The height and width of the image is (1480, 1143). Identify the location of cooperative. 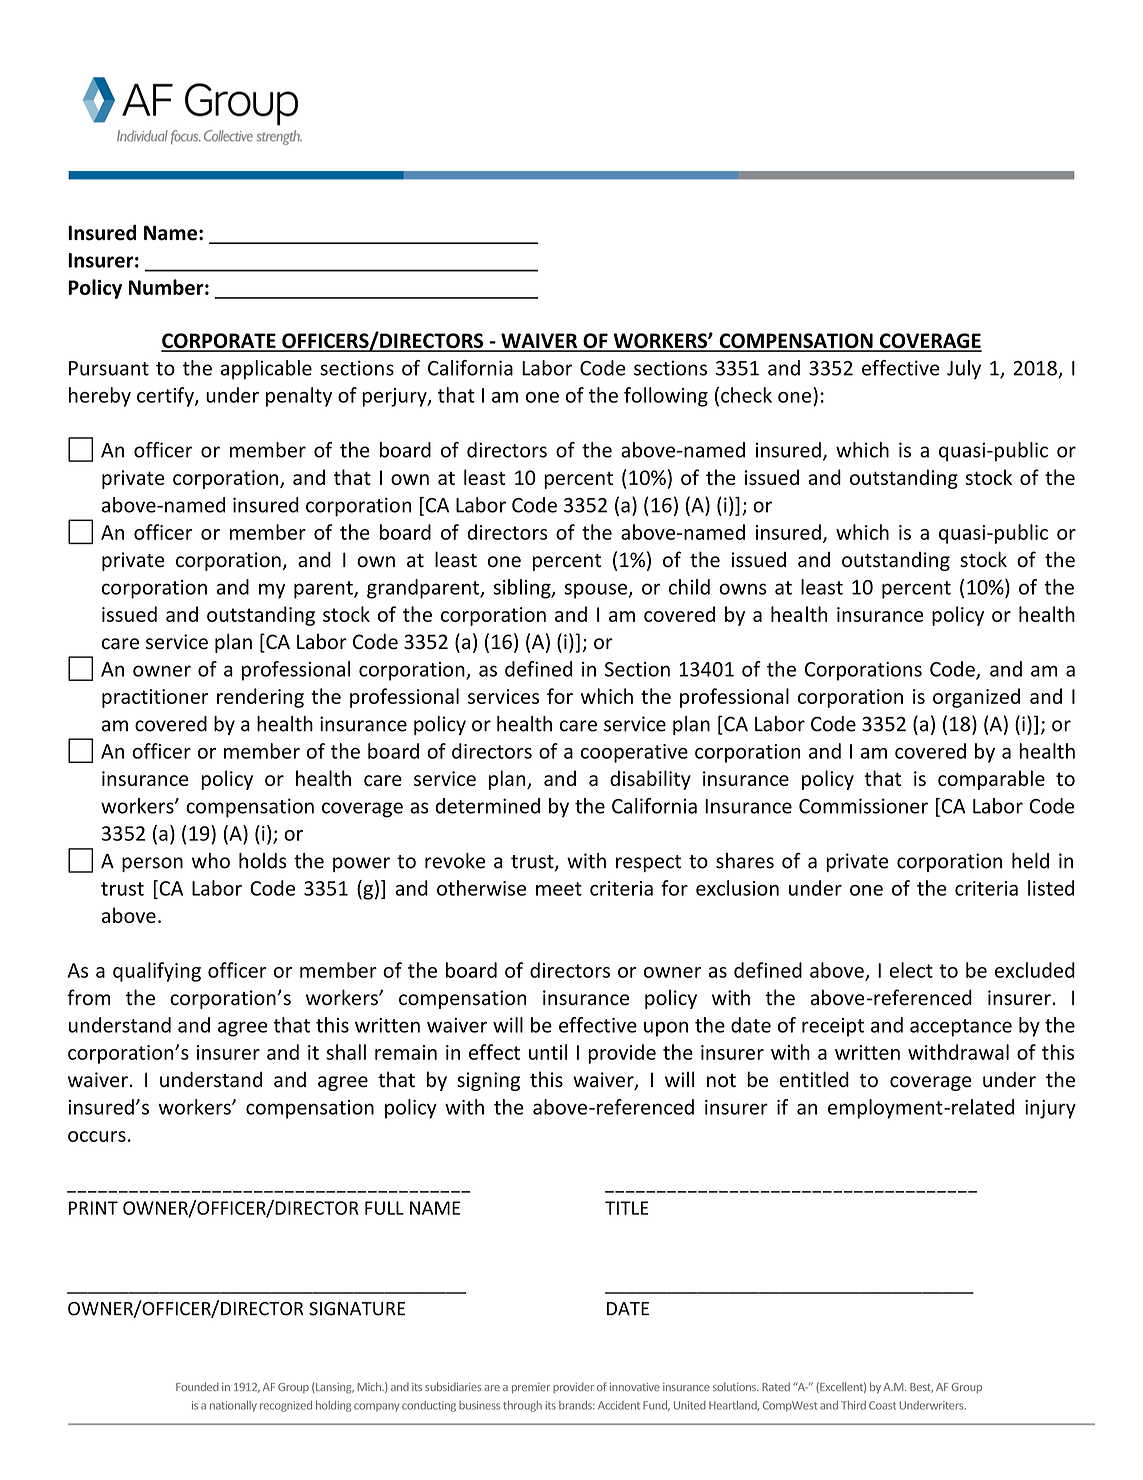
(634, 753).
